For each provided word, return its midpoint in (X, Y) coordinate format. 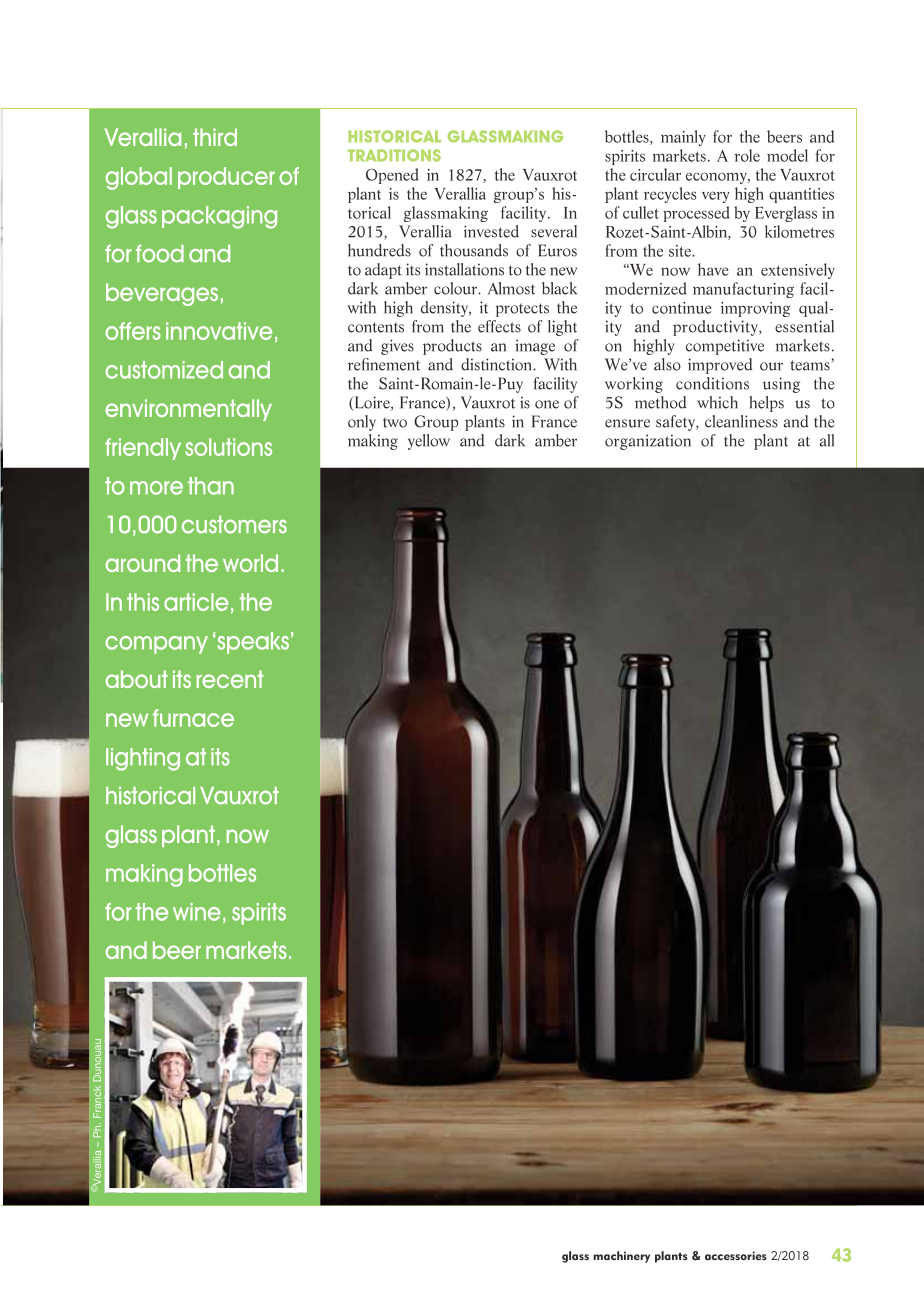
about (136, 679)
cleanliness (741, 421)
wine (197, 912)
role (747, 155)
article (196, 602)
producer (226, 178)
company (156, 645)
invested (491, 231)
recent (230, 679)
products (452, 347)
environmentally (188, 410)
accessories (736, 1255)
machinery (621, 1257)
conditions (712, 383)
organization (648, 442)
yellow (429, 442)
